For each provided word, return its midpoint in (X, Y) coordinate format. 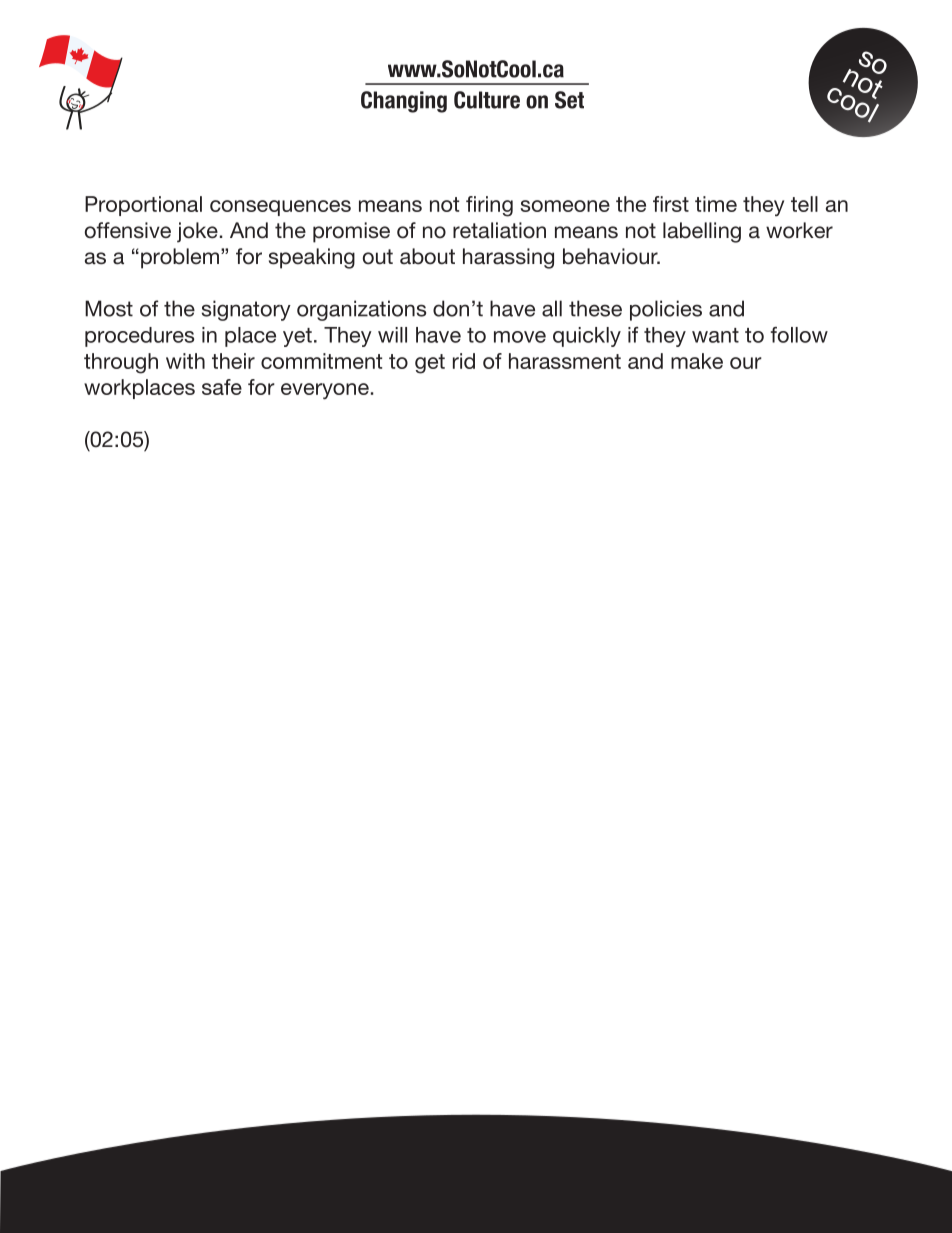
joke (197, 232)
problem (180, 258)
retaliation (499, 230)
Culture (487, 100)
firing (489, 206)
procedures (139, 337)
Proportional (143, 206)
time (716, 204)
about (427, 256)
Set (569, 100)
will (392, 335)
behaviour (611, 256)
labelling (702, 232)
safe (222, 387)
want (715, 335)
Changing (404, 102)
